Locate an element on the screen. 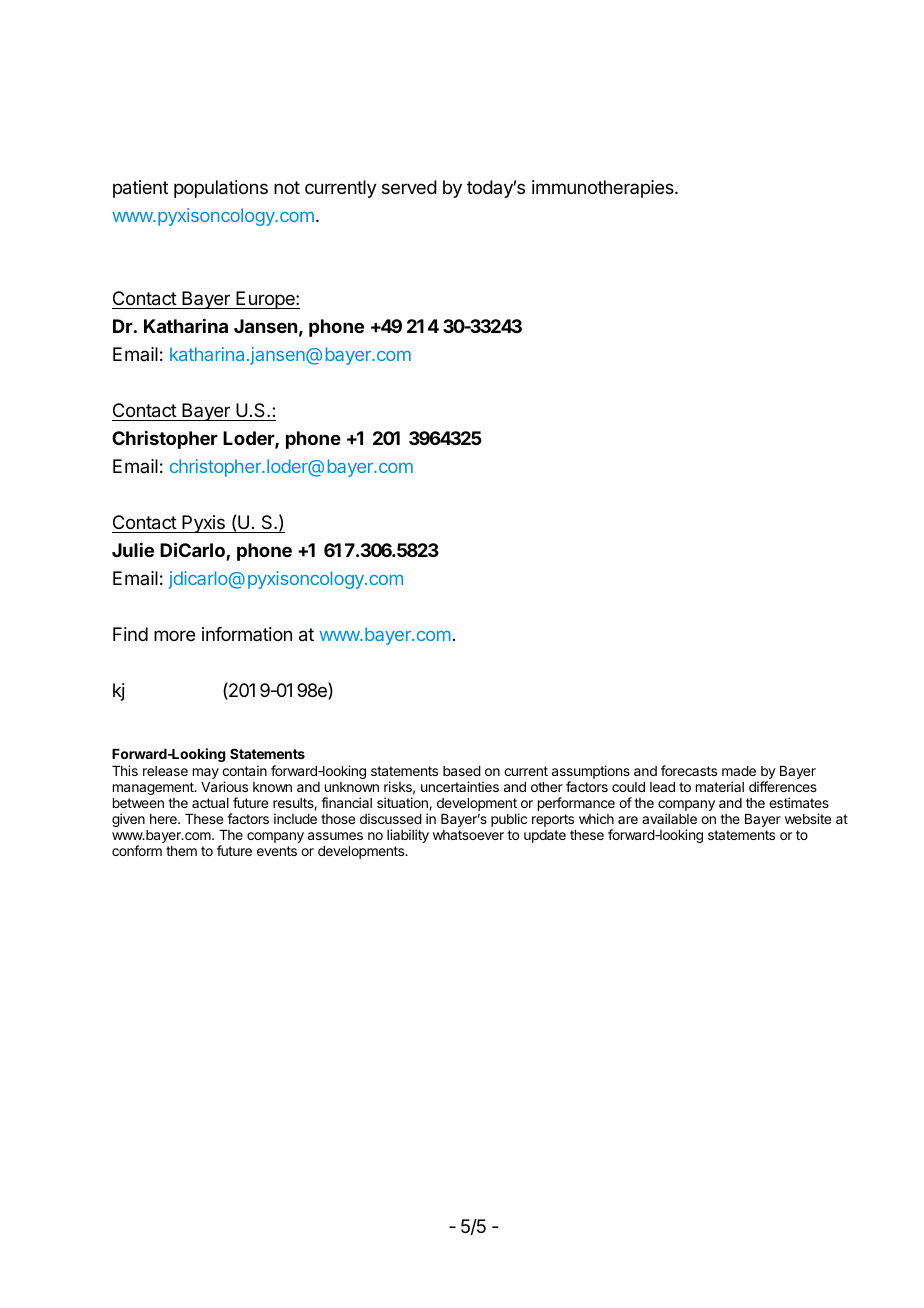 This screenshot has height=1308, width=924. Julie is located at coordinates (133, 550).
